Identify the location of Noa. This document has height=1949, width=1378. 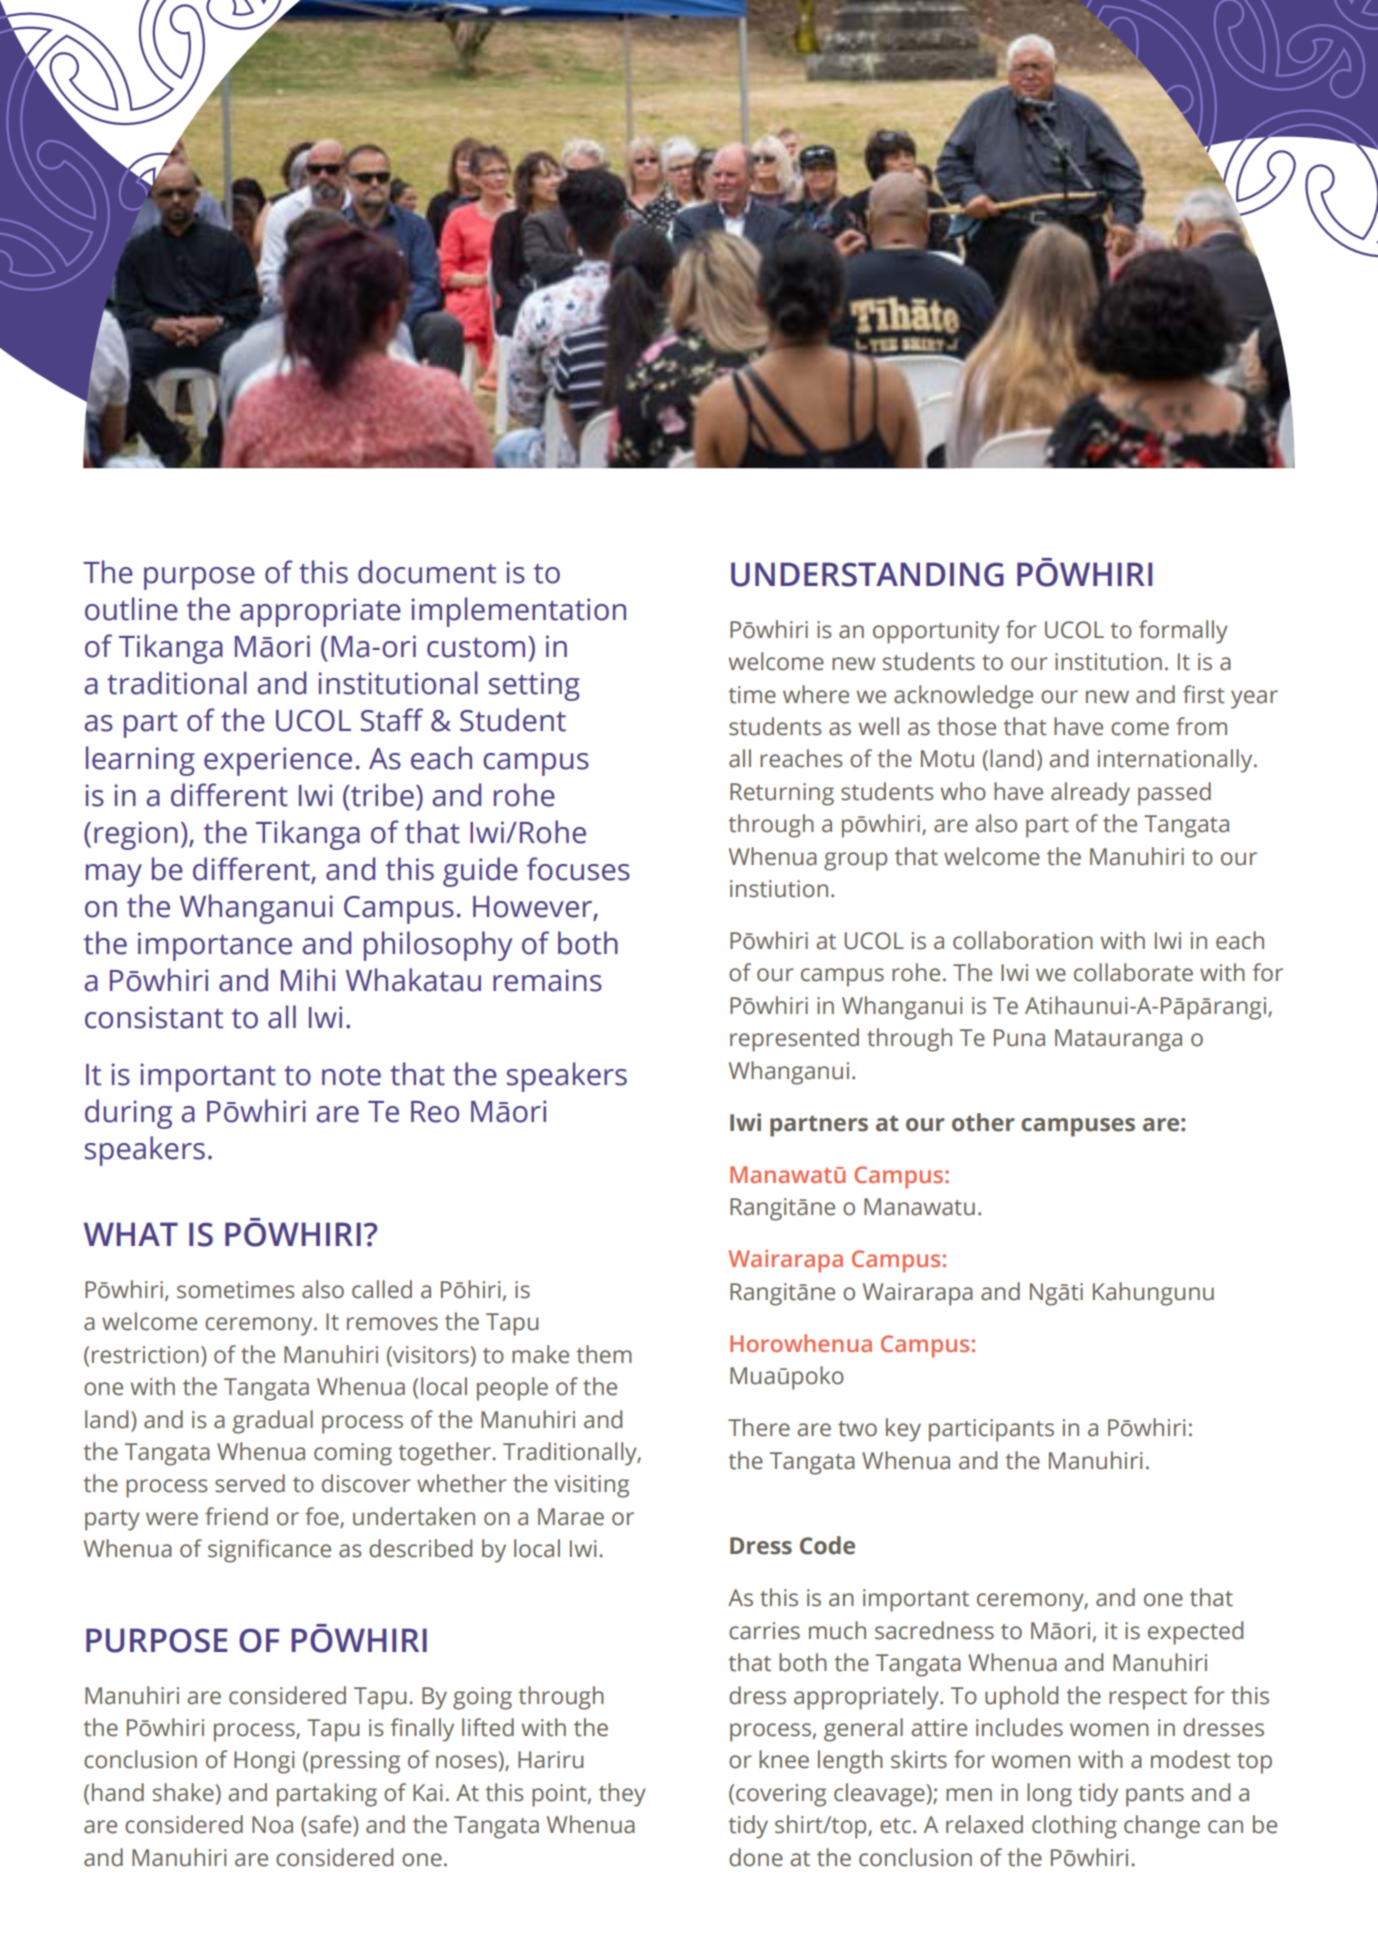
(272, 1825).
